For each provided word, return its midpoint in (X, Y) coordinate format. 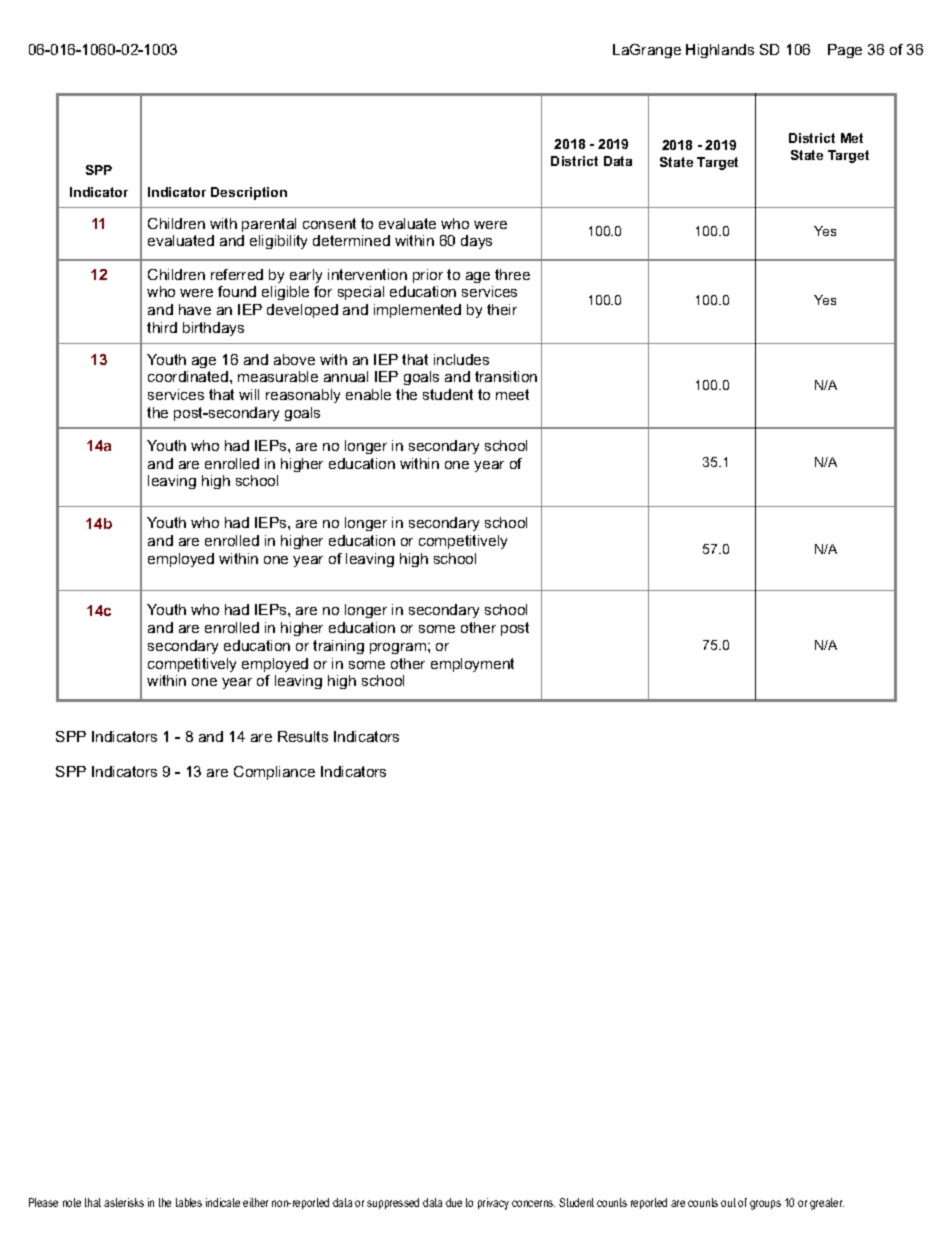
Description (249, 193)
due (454, 1202)
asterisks (124, 1202)
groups (765, 1205)
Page (845, 51)
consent (329, 223)
